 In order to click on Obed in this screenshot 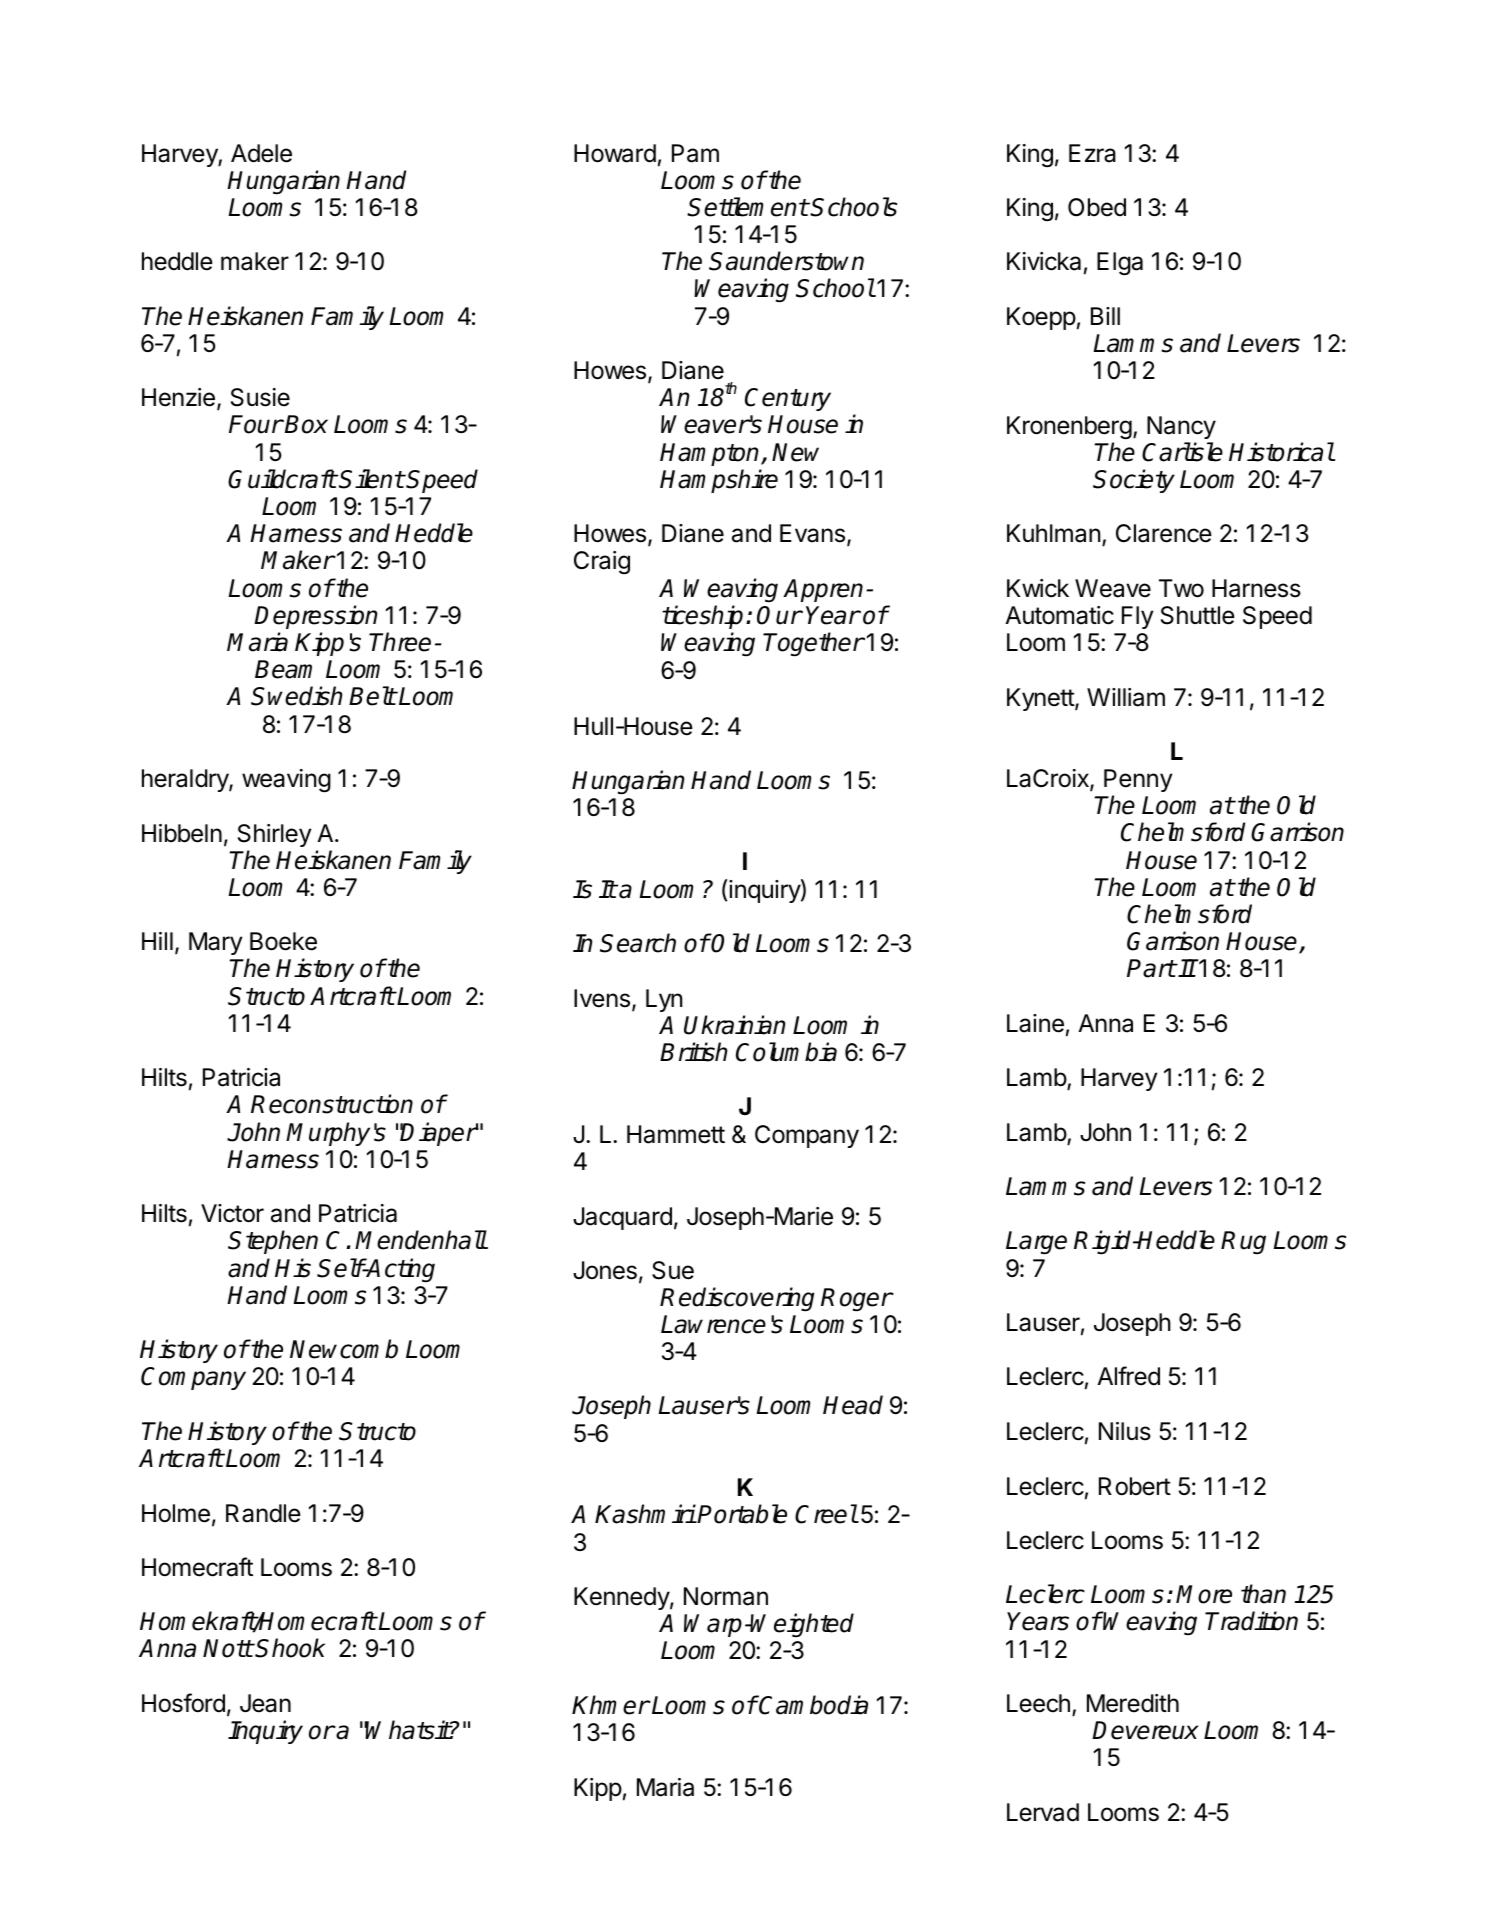, I will do `click(1097, 207)`.
